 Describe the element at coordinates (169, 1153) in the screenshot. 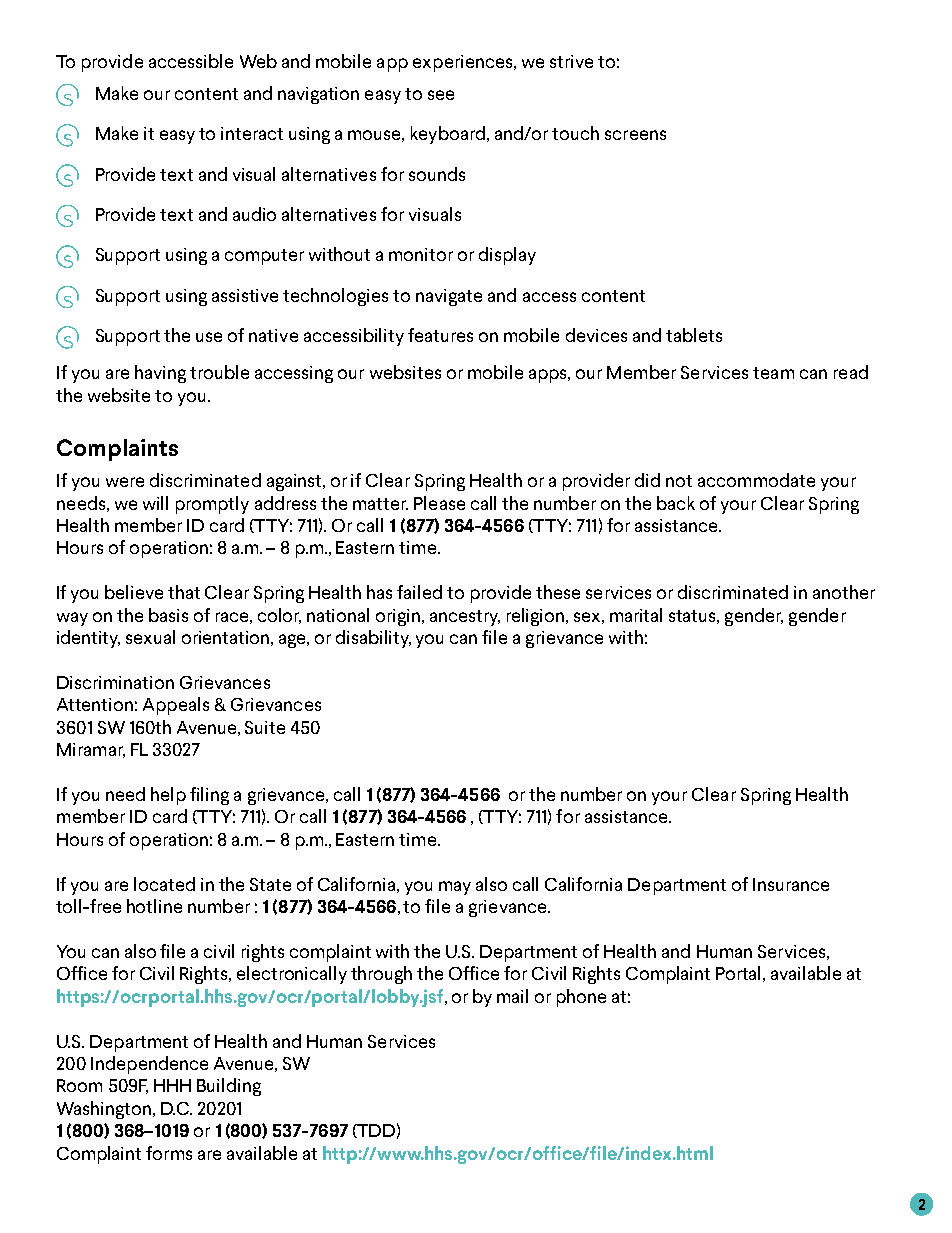

I see `forms` at that location.
